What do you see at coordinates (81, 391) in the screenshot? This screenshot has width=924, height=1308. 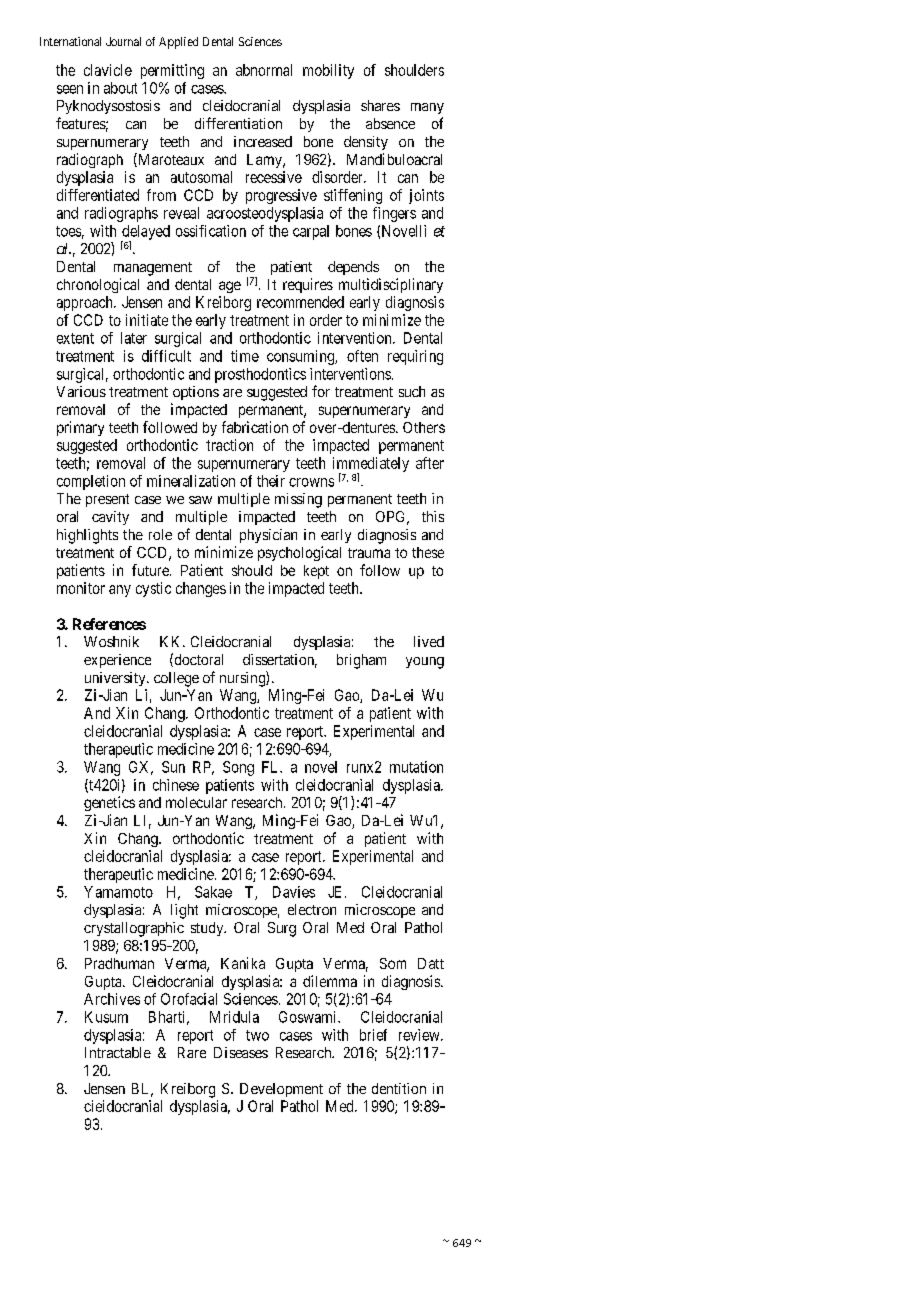 I see `Various` at bounding box center [81, 391].
